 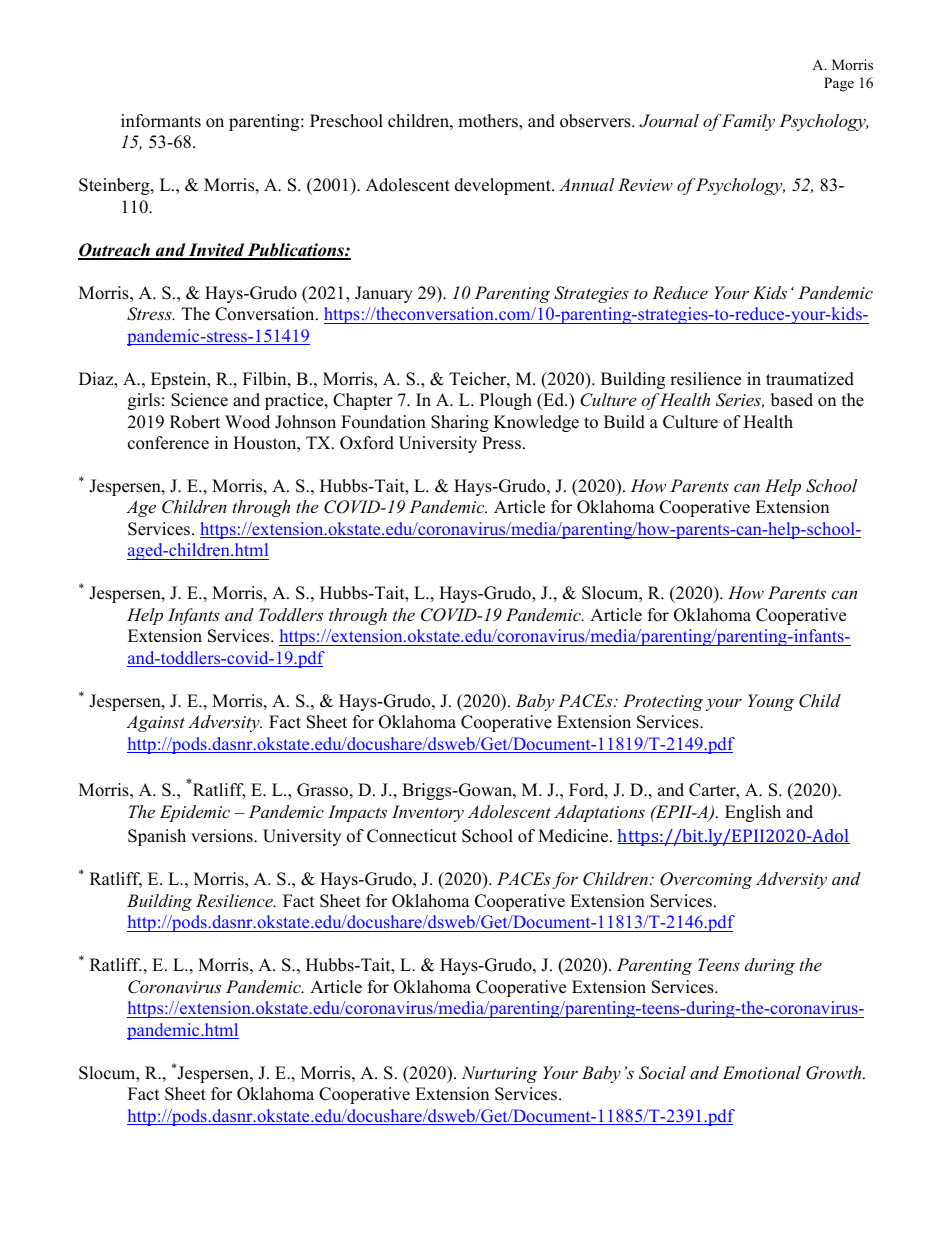 What do you see at coordinates (761, 1072) in the document?
I see `Emotional` at bounding box center [761, 1072].
